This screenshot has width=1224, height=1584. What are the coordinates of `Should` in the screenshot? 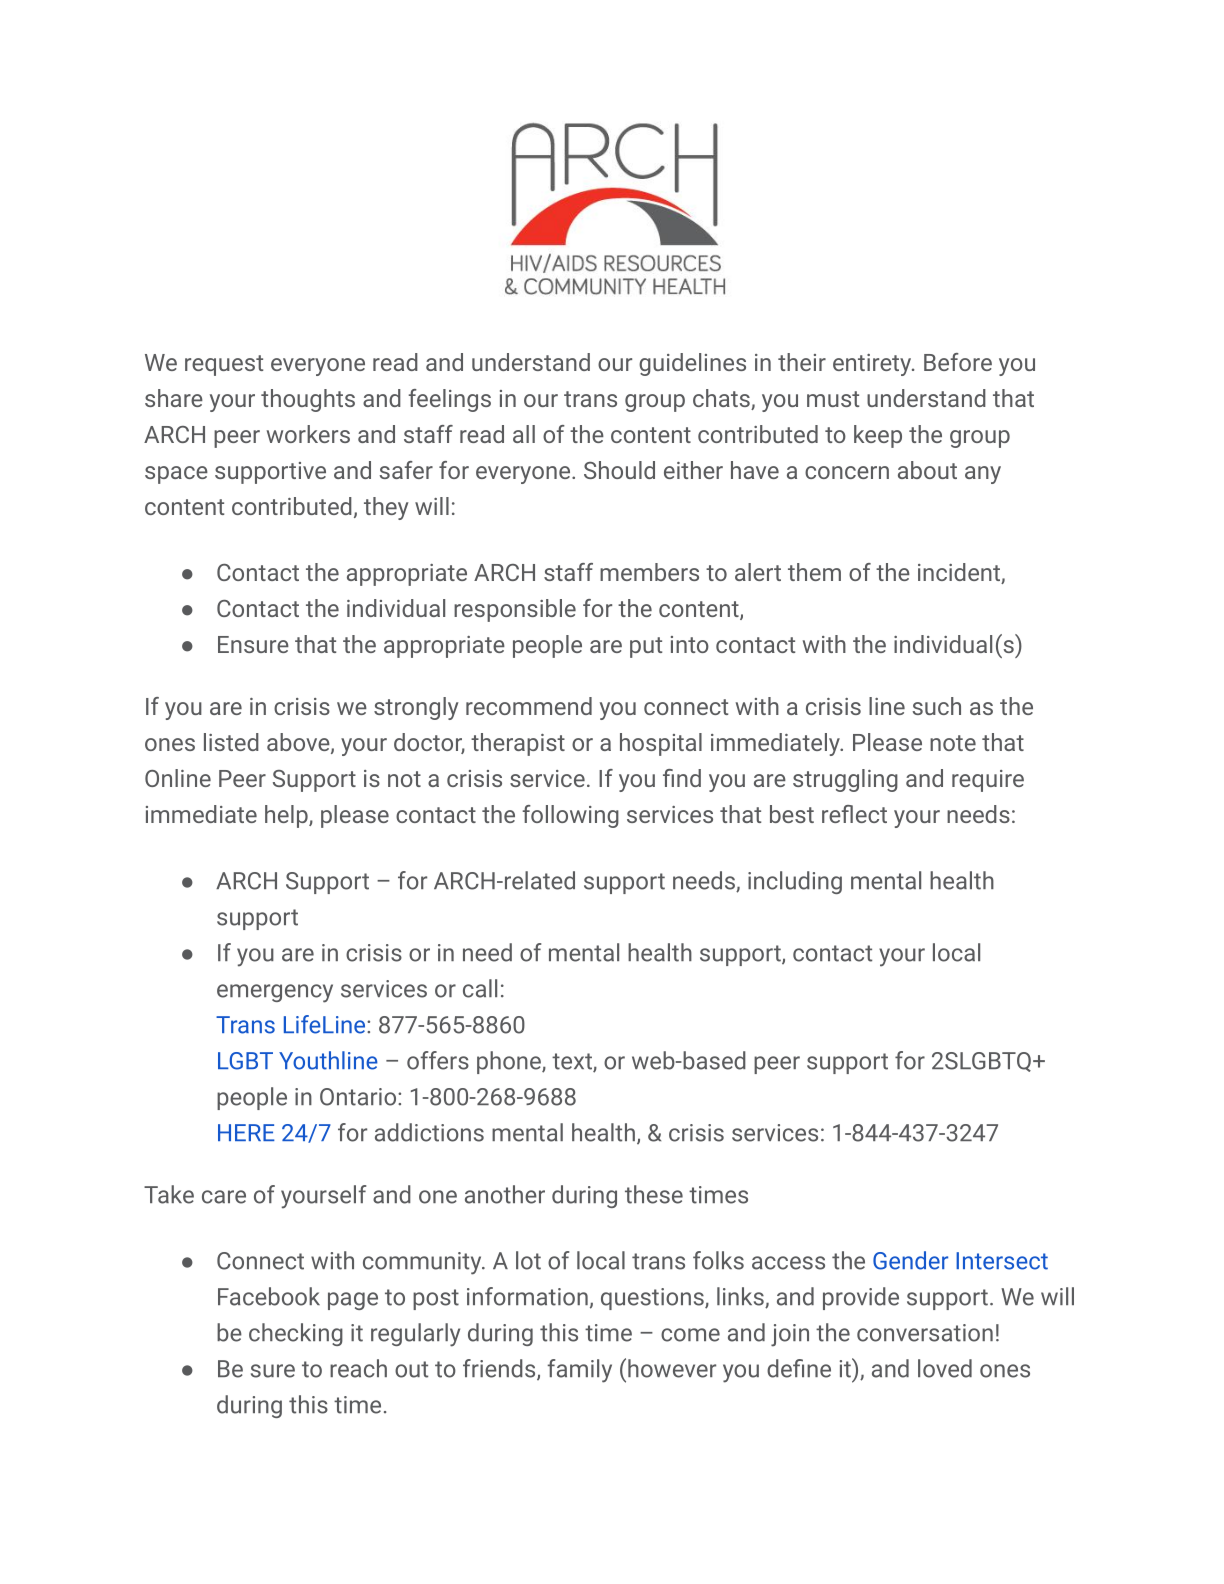 It's located at (619, 470).
